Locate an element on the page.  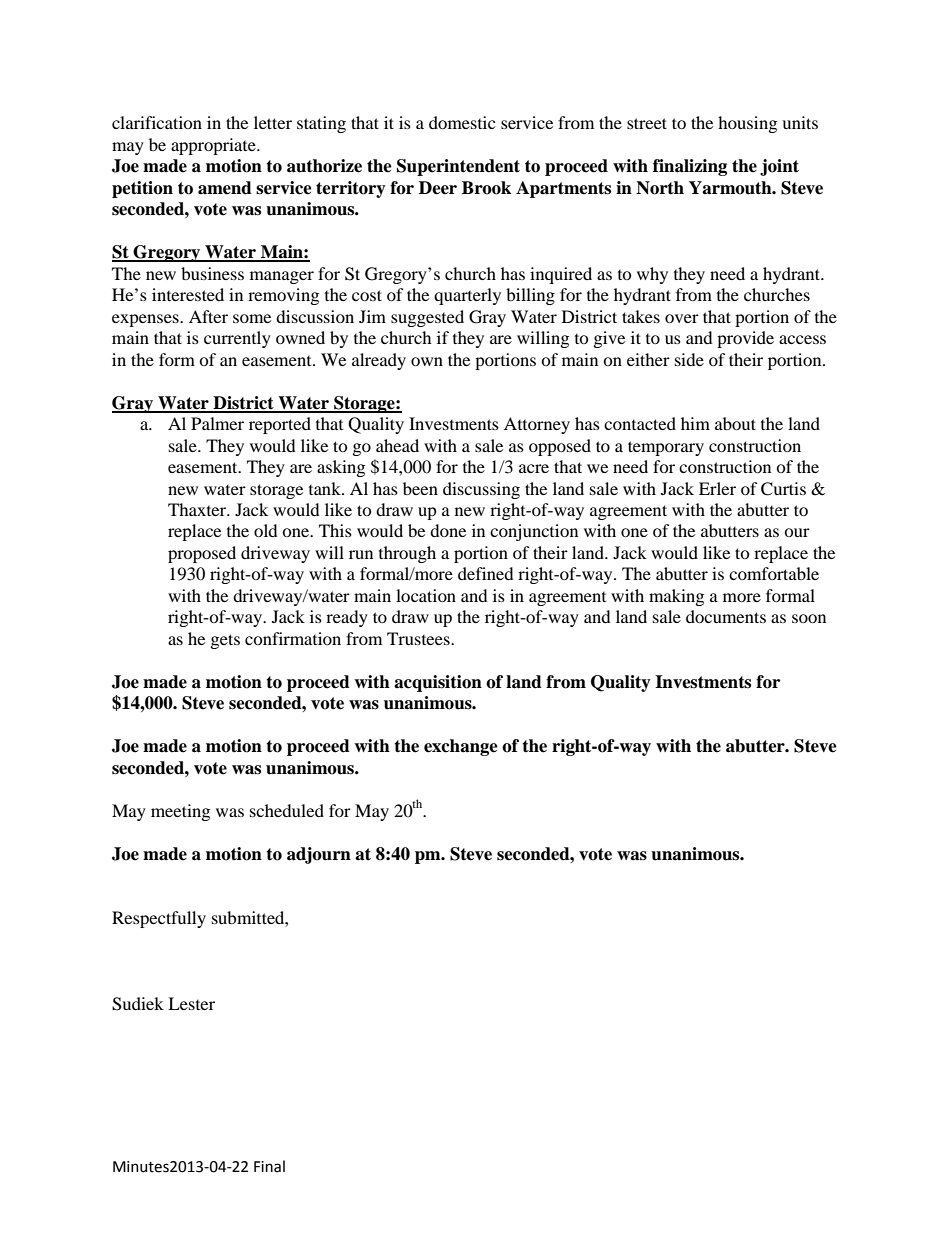
Palmer is located at coordinates (217, 423).
